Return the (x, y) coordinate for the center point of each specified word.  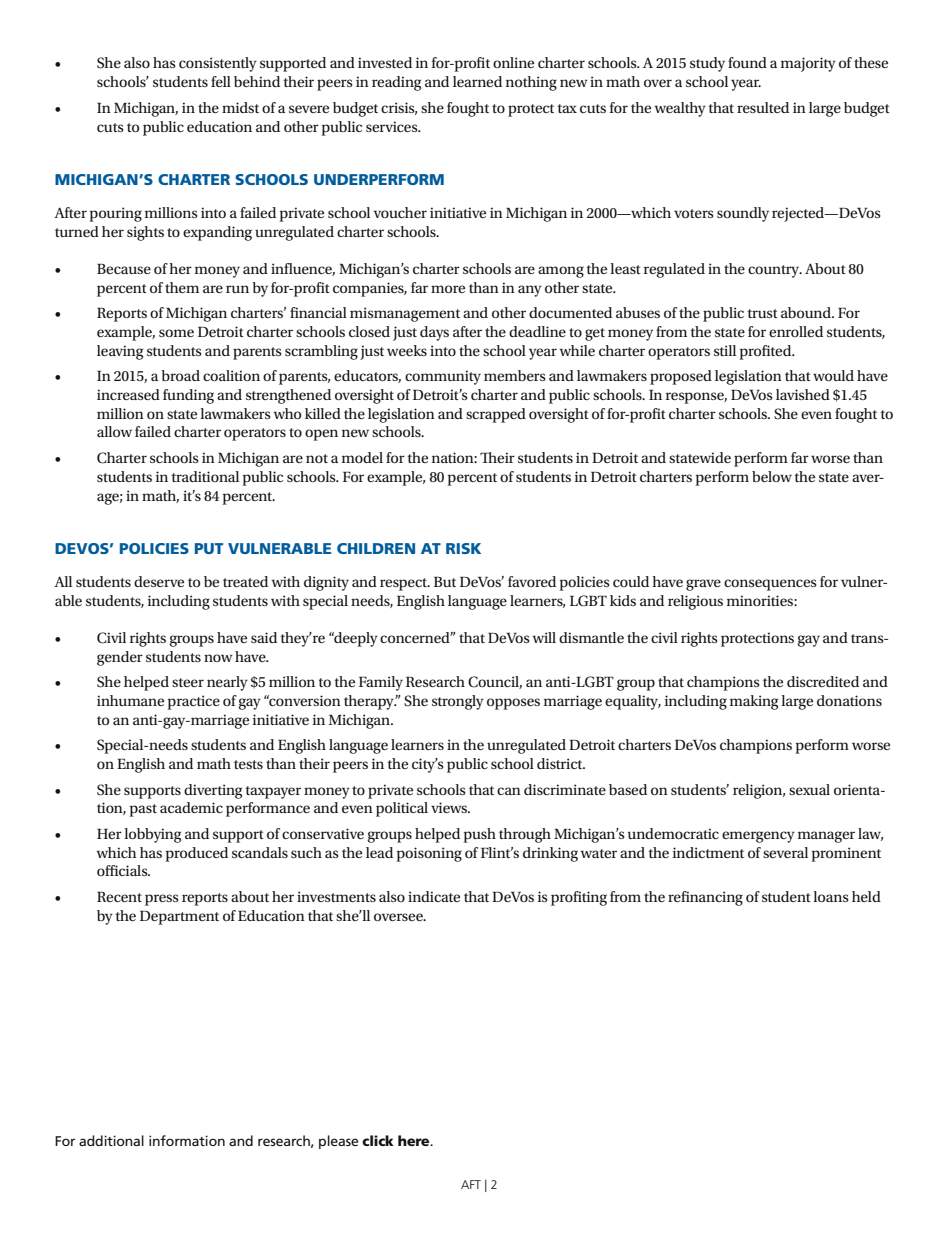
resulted (763, 107)
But (445, 582)
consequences (770, 585)
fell (221, 81)
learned (477, 81)
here (415, 1140)
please (338, 1142)
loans (831, 896)
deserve (159, 581)
